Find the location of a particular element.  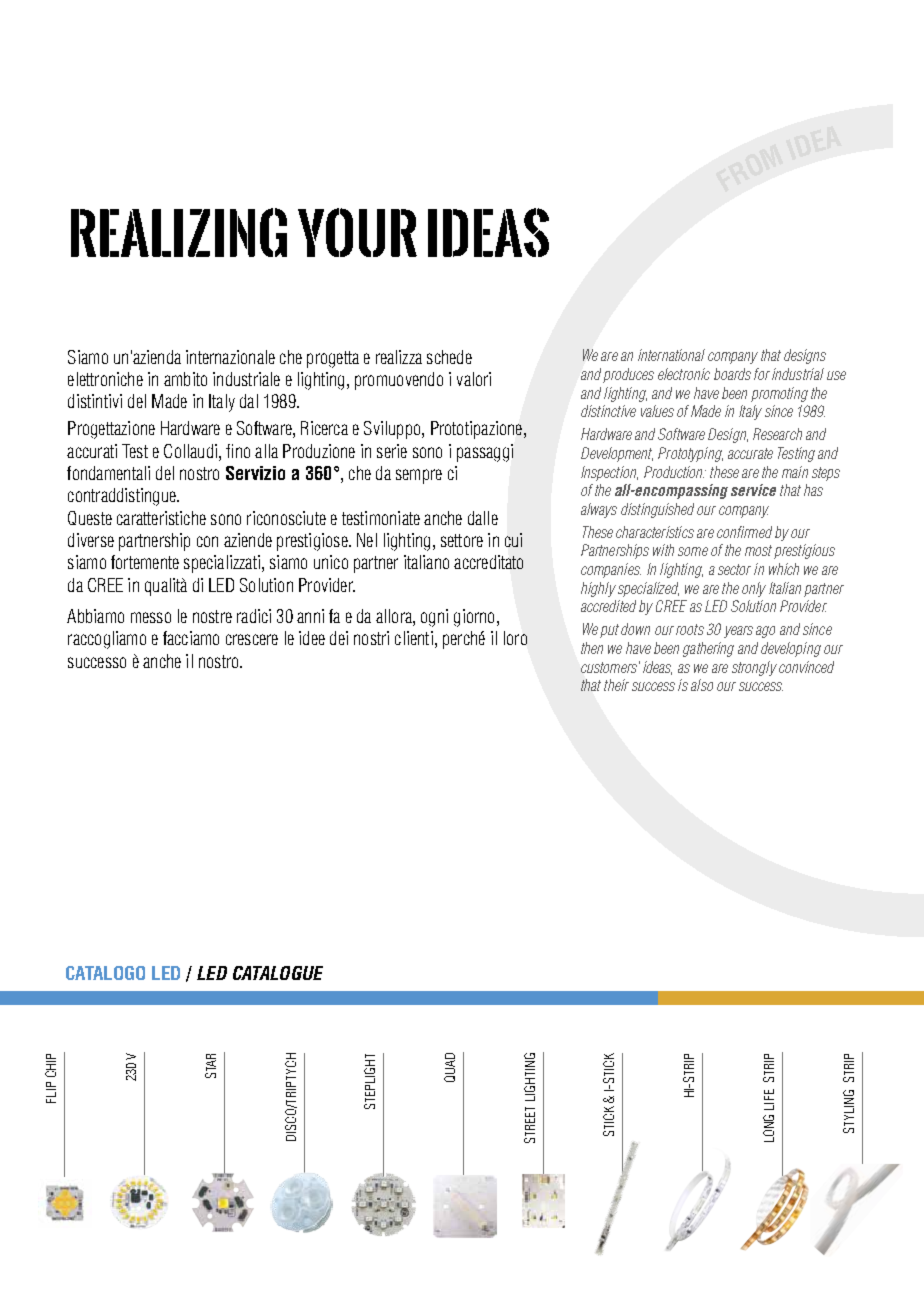

Realizing is located at coordinates (179, 232).
